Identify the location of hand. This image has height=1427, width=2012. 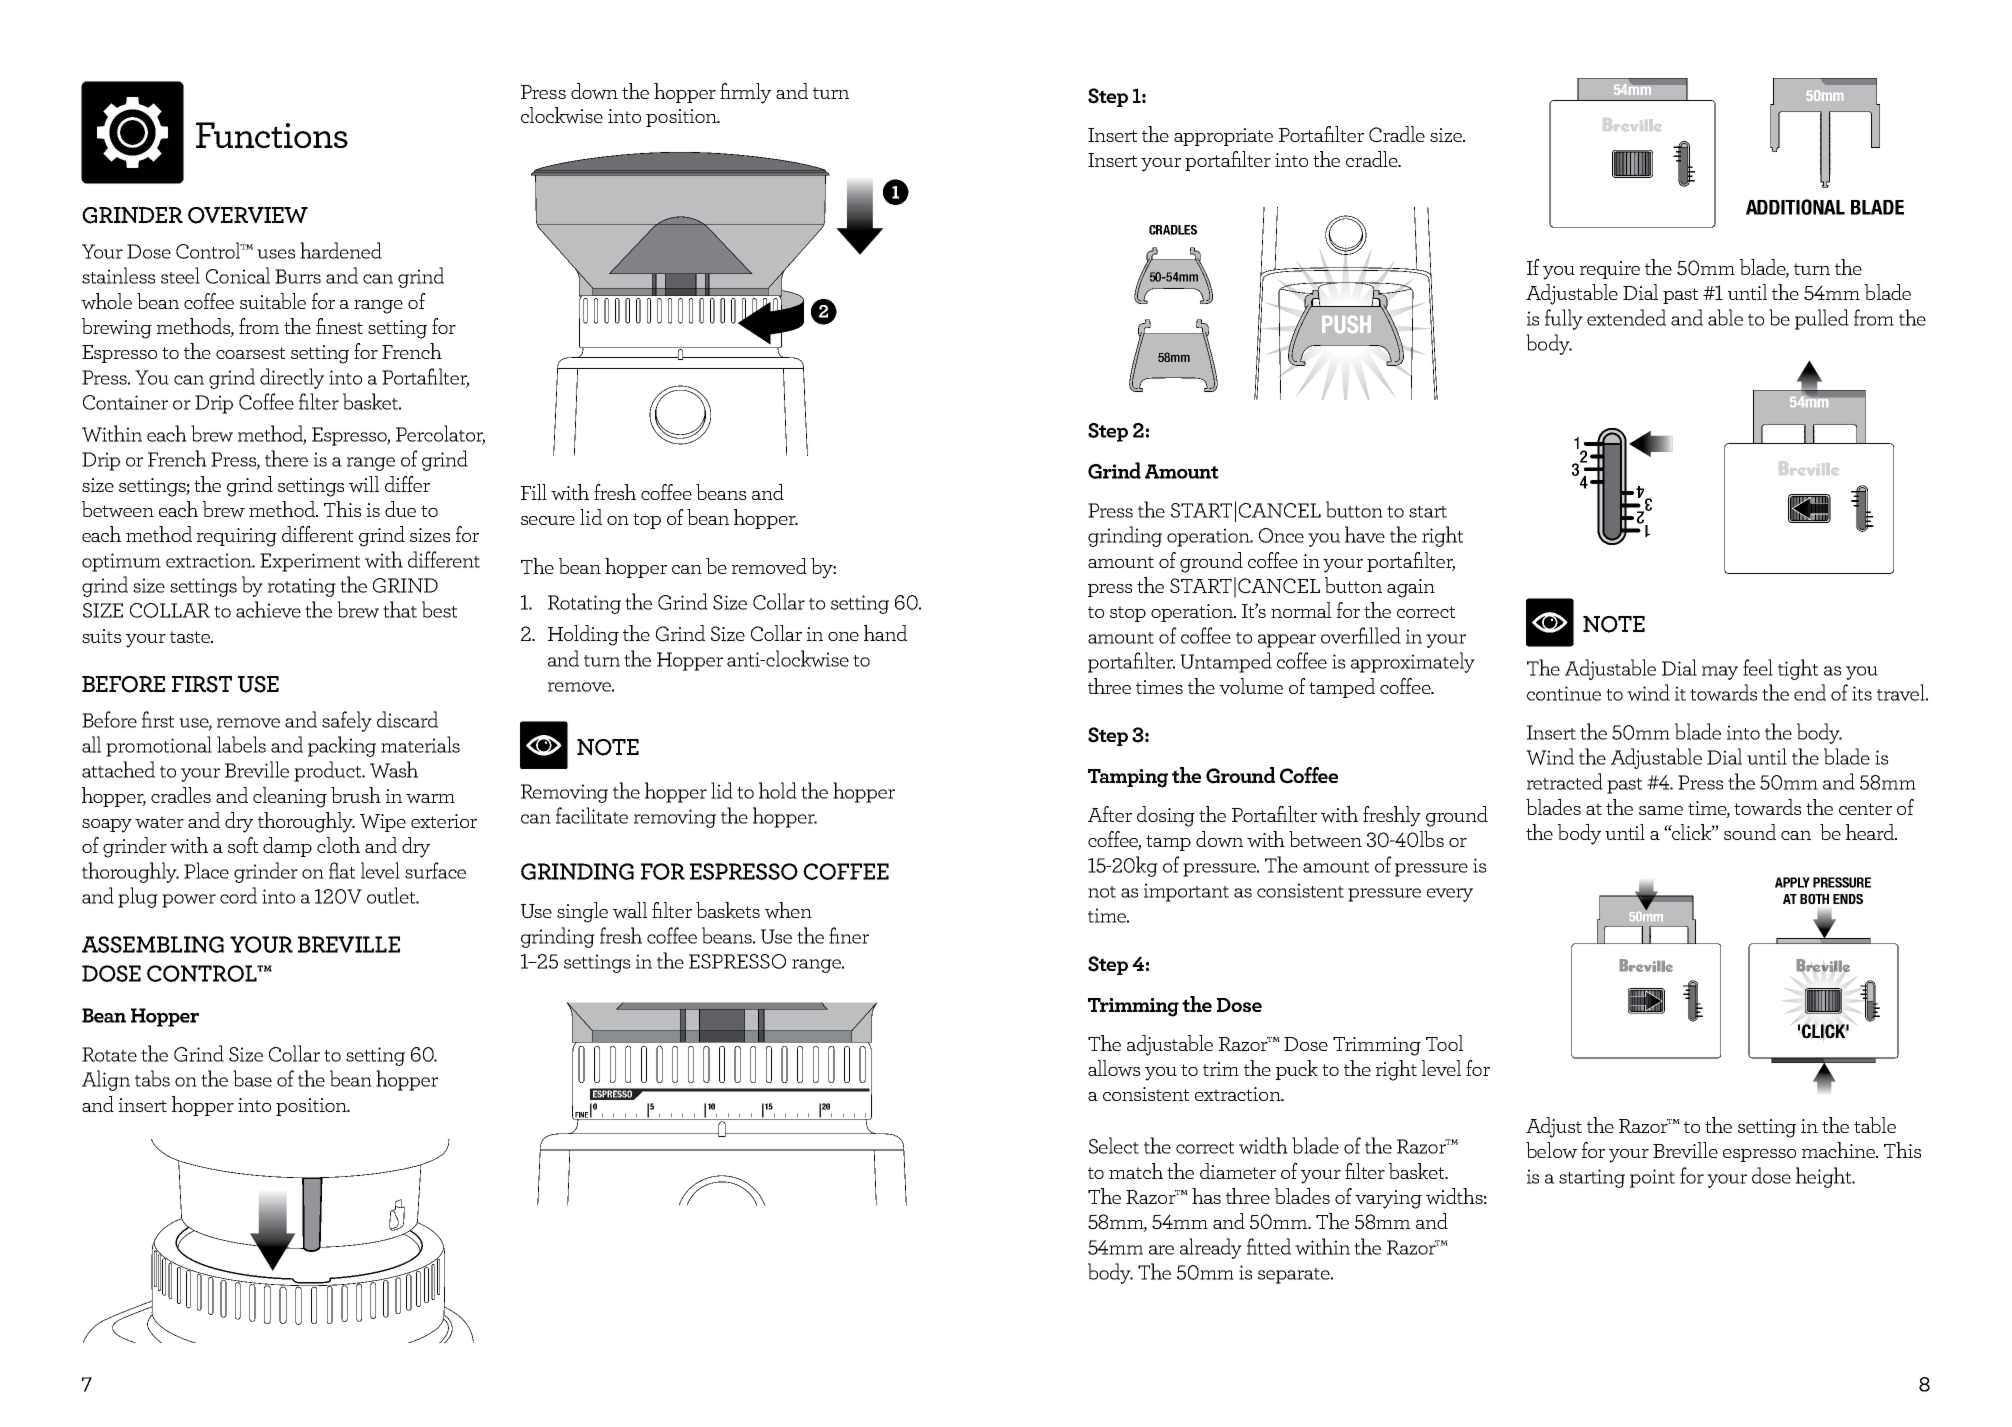
(885, 633).
